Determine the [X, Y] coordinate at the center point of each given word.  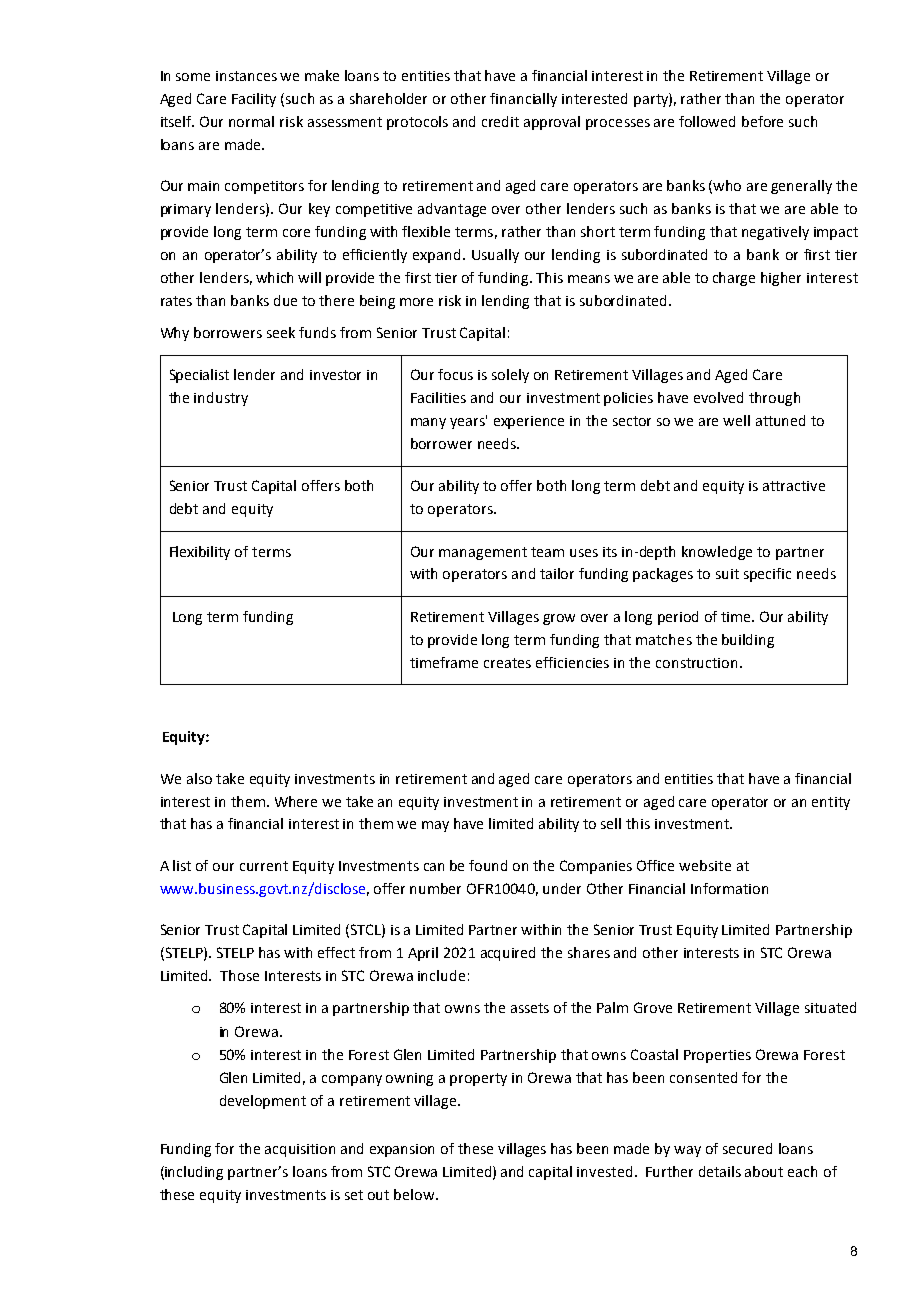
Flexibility [200, 553]
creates [507, 663]
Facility [254, 100]
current [264, 866]
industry [221, 399]
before [762, 121]
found [488, 865]
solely [510, 376]
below [415, 1194]
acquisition [300, 1150]
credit [500, 121]
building [748, 641]
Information [729, 888]
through [774, 399]
